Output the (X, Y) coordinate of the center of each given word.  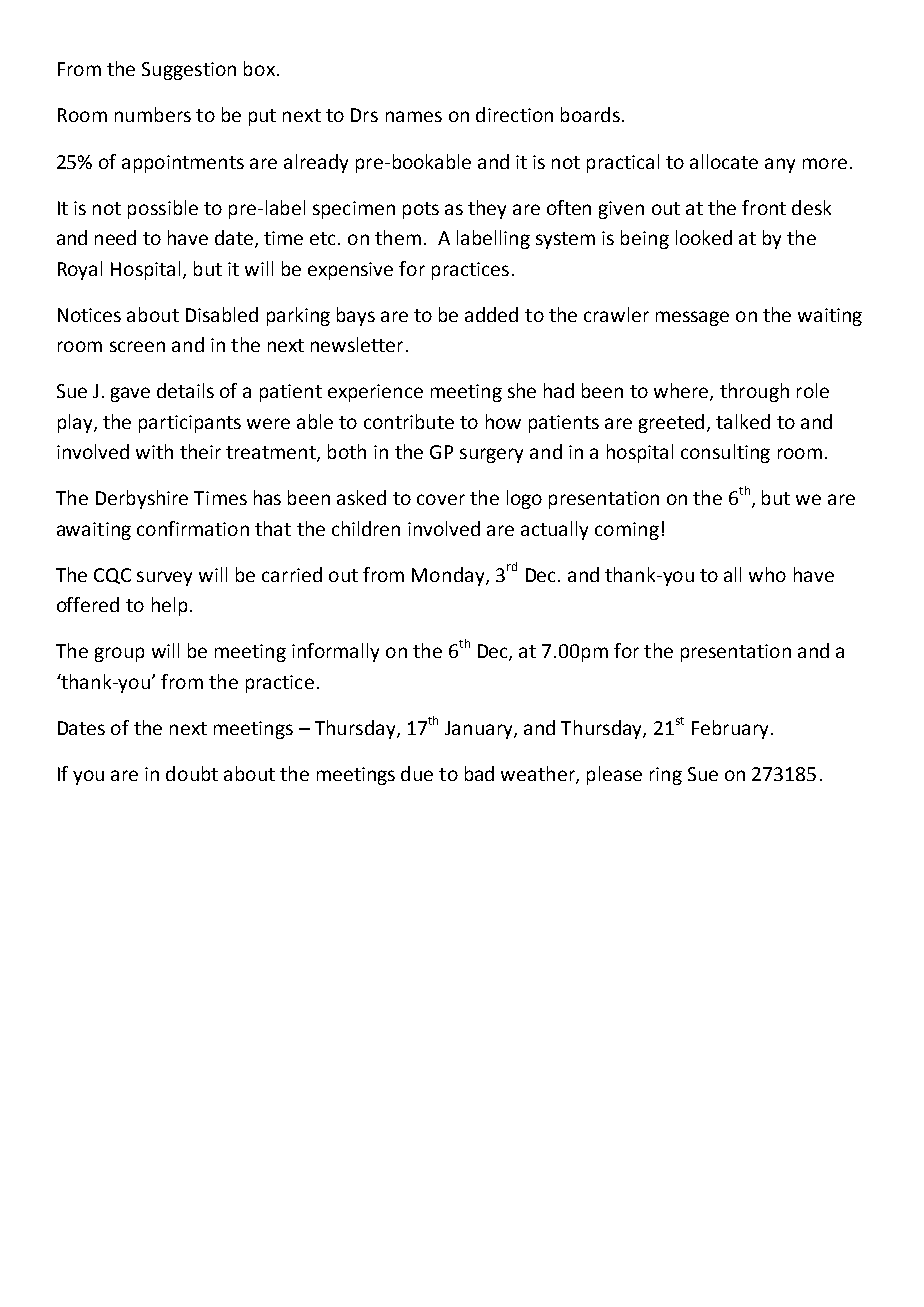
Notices (89, 315)
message (692, 318)
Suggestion (189, 71)
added (491, 314)
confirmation (193, 528)
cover (441, 499)
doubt (192, 773)
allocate (724, 161)
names (414, 116)
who (767, 574)
